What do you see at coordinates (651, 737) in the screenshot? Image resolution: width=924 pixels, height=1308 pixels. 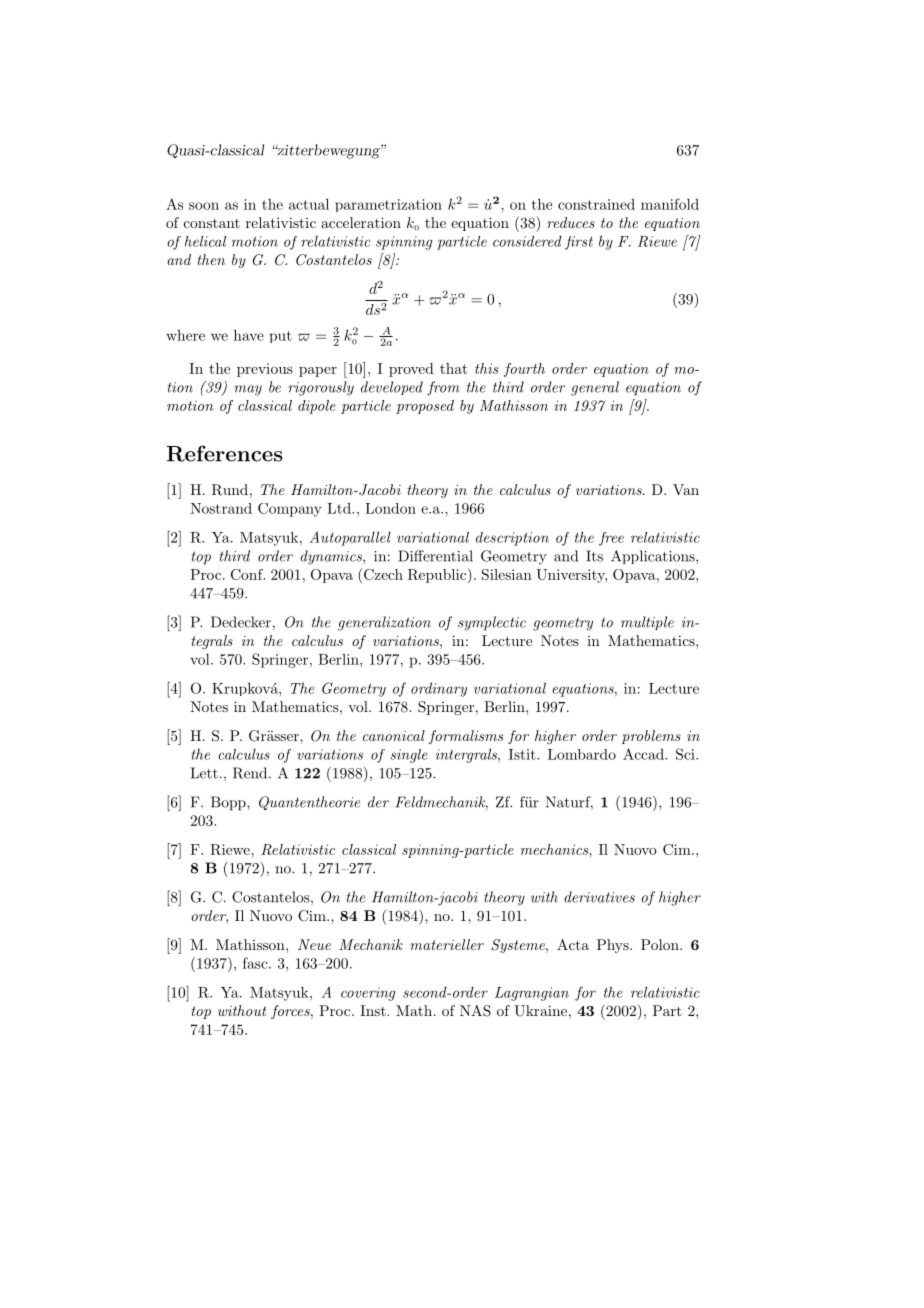 I see `problems` at bounding box center [651, 737].
